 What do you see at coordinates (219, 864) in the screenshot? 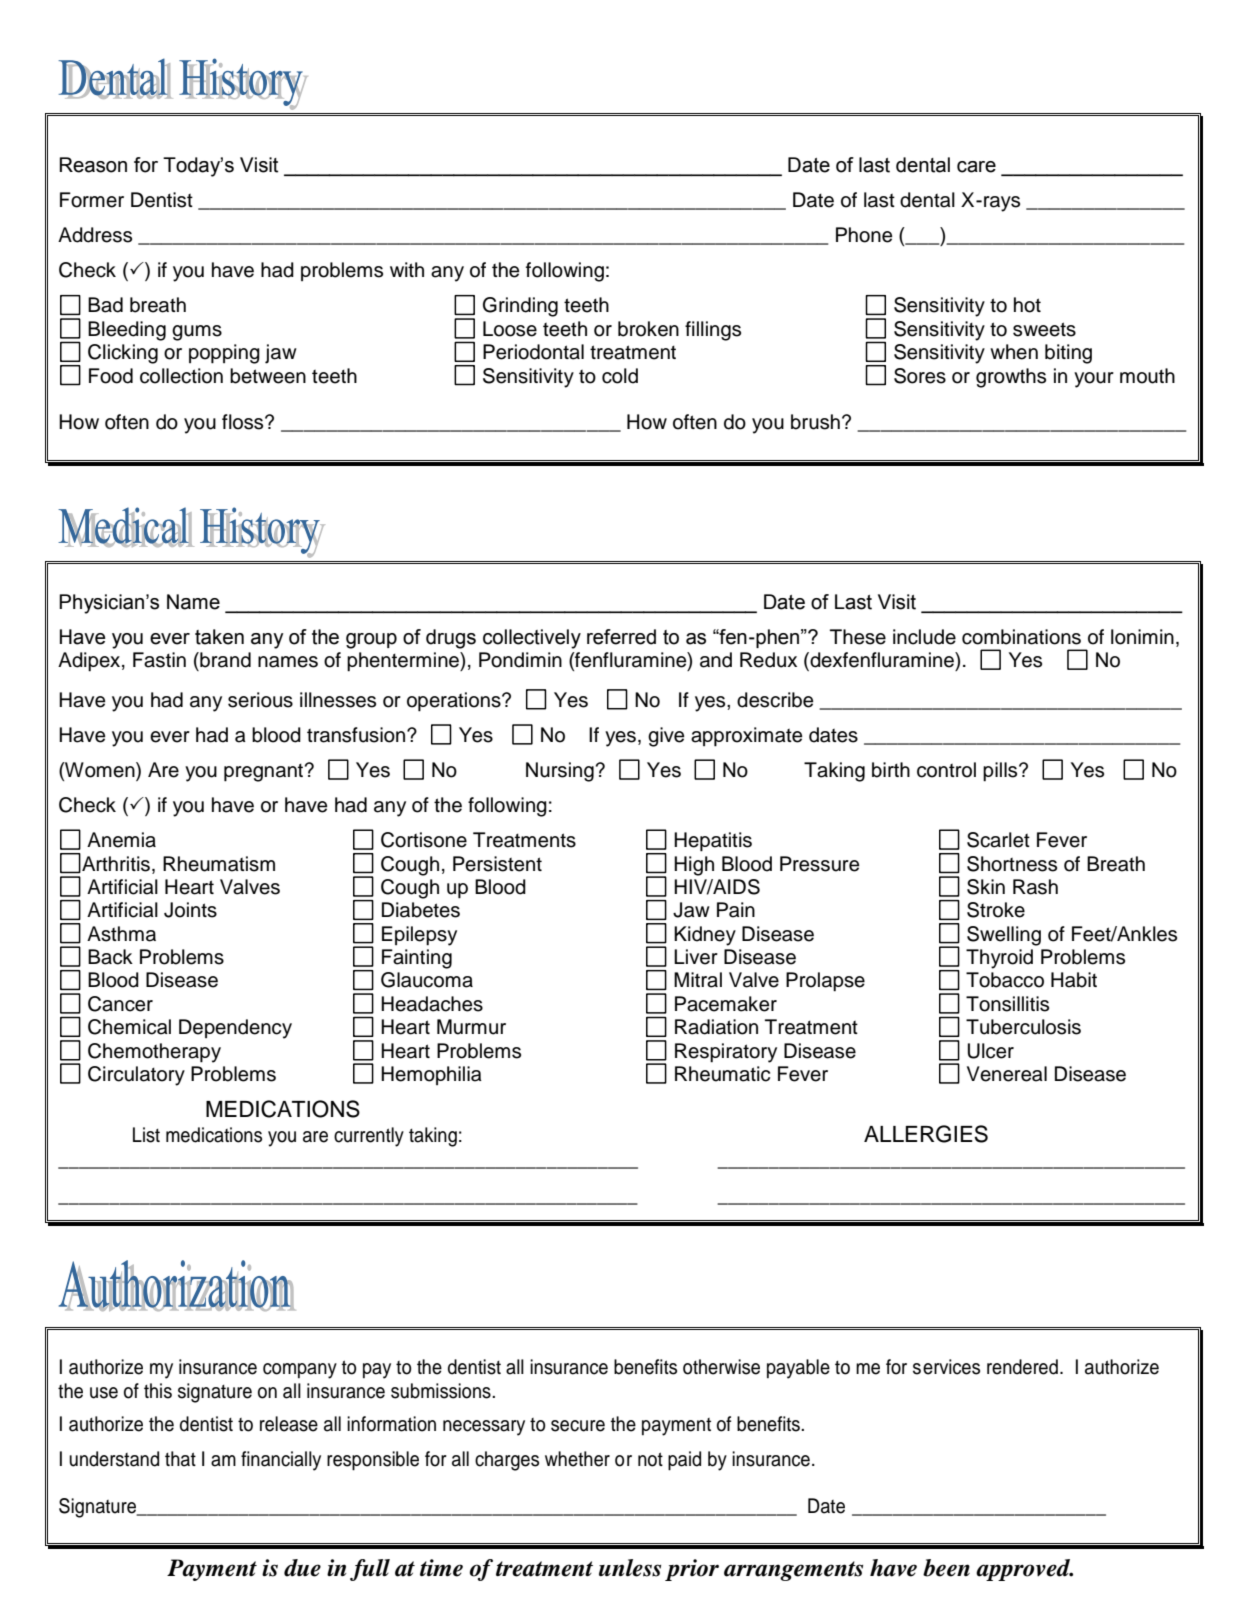
I see `Rheumatism` at bounding box center [219, 864].
